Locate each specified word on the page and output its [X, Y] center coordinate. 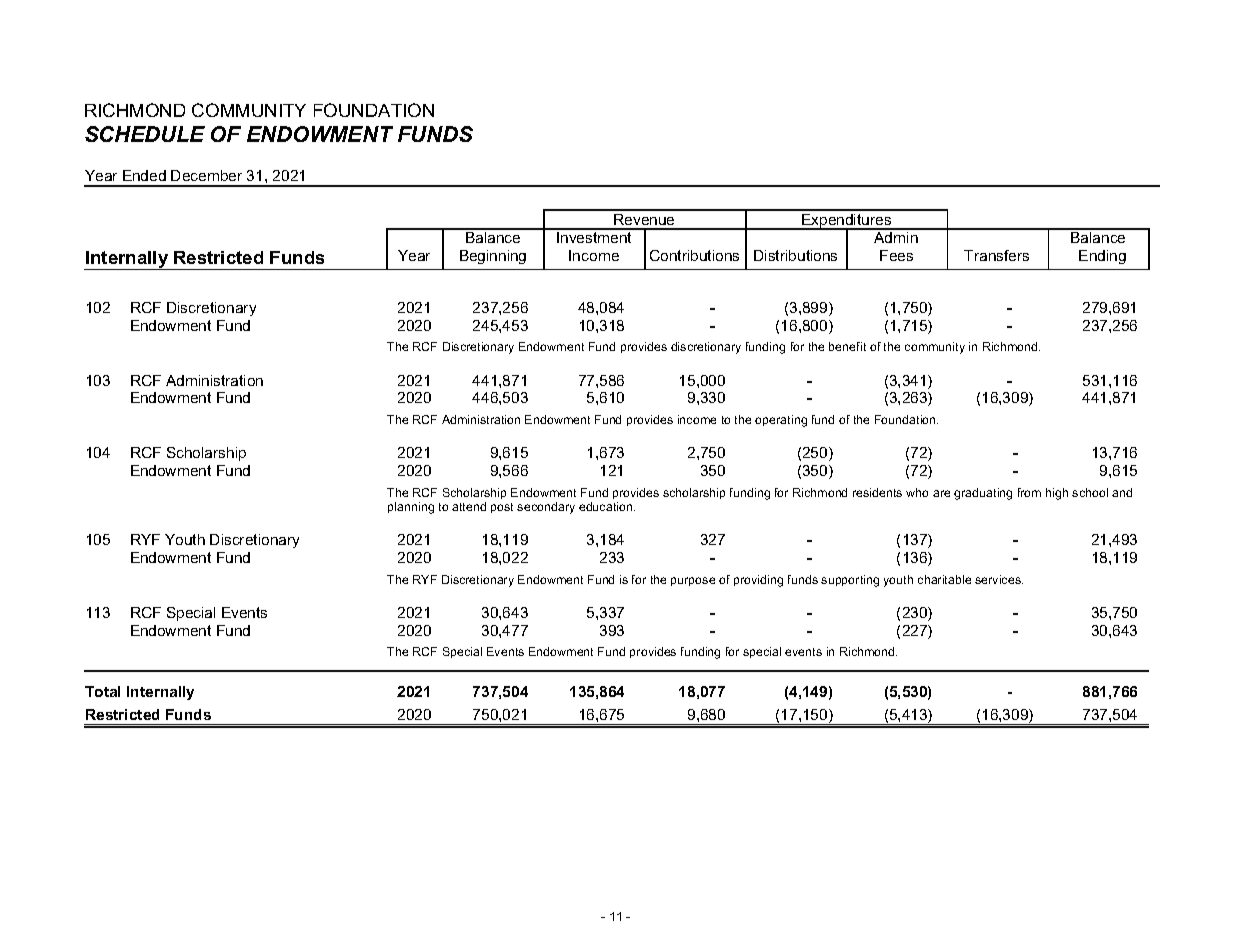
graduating [983, 494]
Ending [1102, 257]
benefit [847, 346]
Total [102, 691]
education [607, 506]
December [206, 175]
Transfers [996, 255]
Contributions [694, 255]
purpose [693, 581]
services [999, 579]
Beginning [493, 257]
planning [411, 508]
